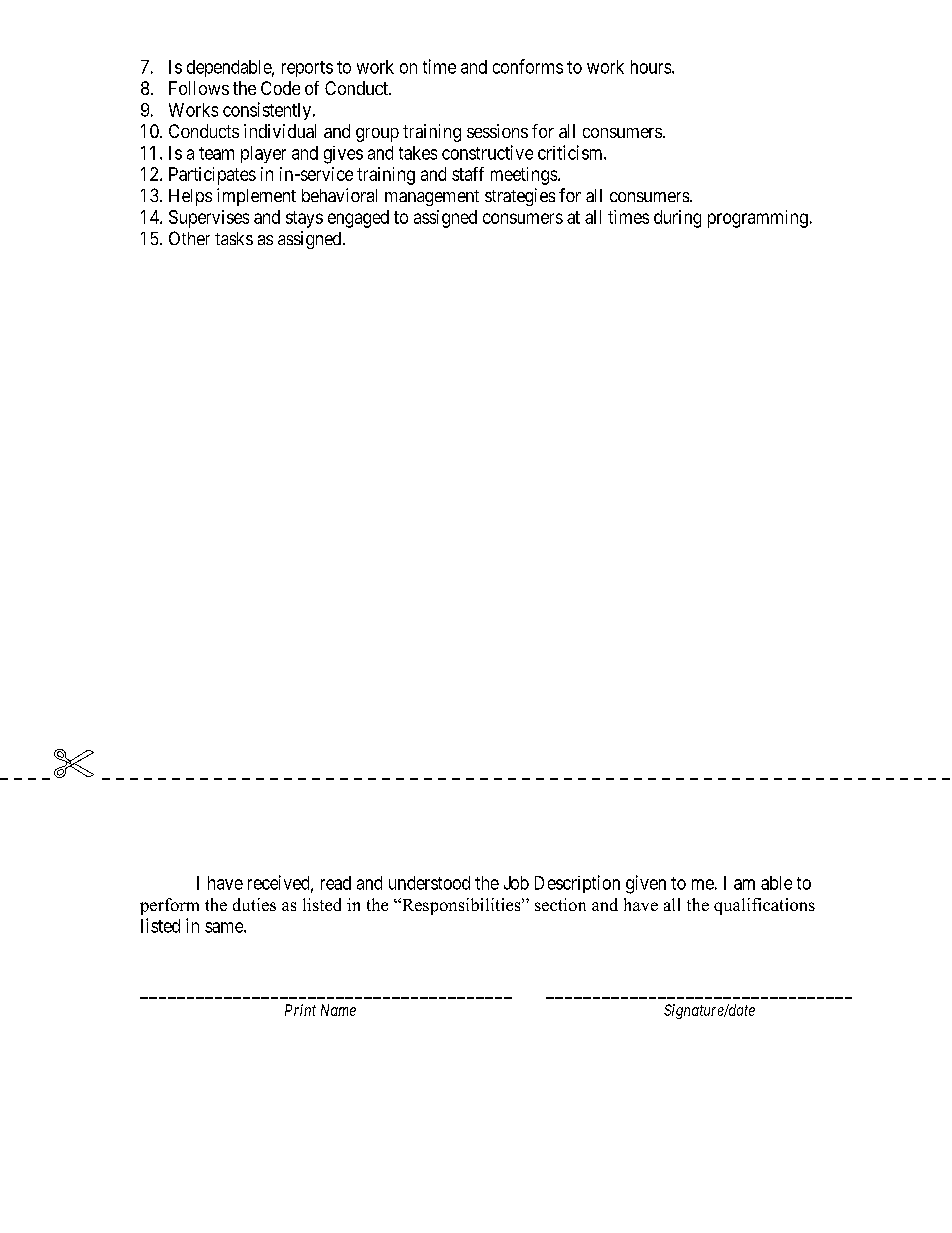  What do you see at coordinates (358, 219) in the image?
I see `engaged` at bounding box center [358, 219].
